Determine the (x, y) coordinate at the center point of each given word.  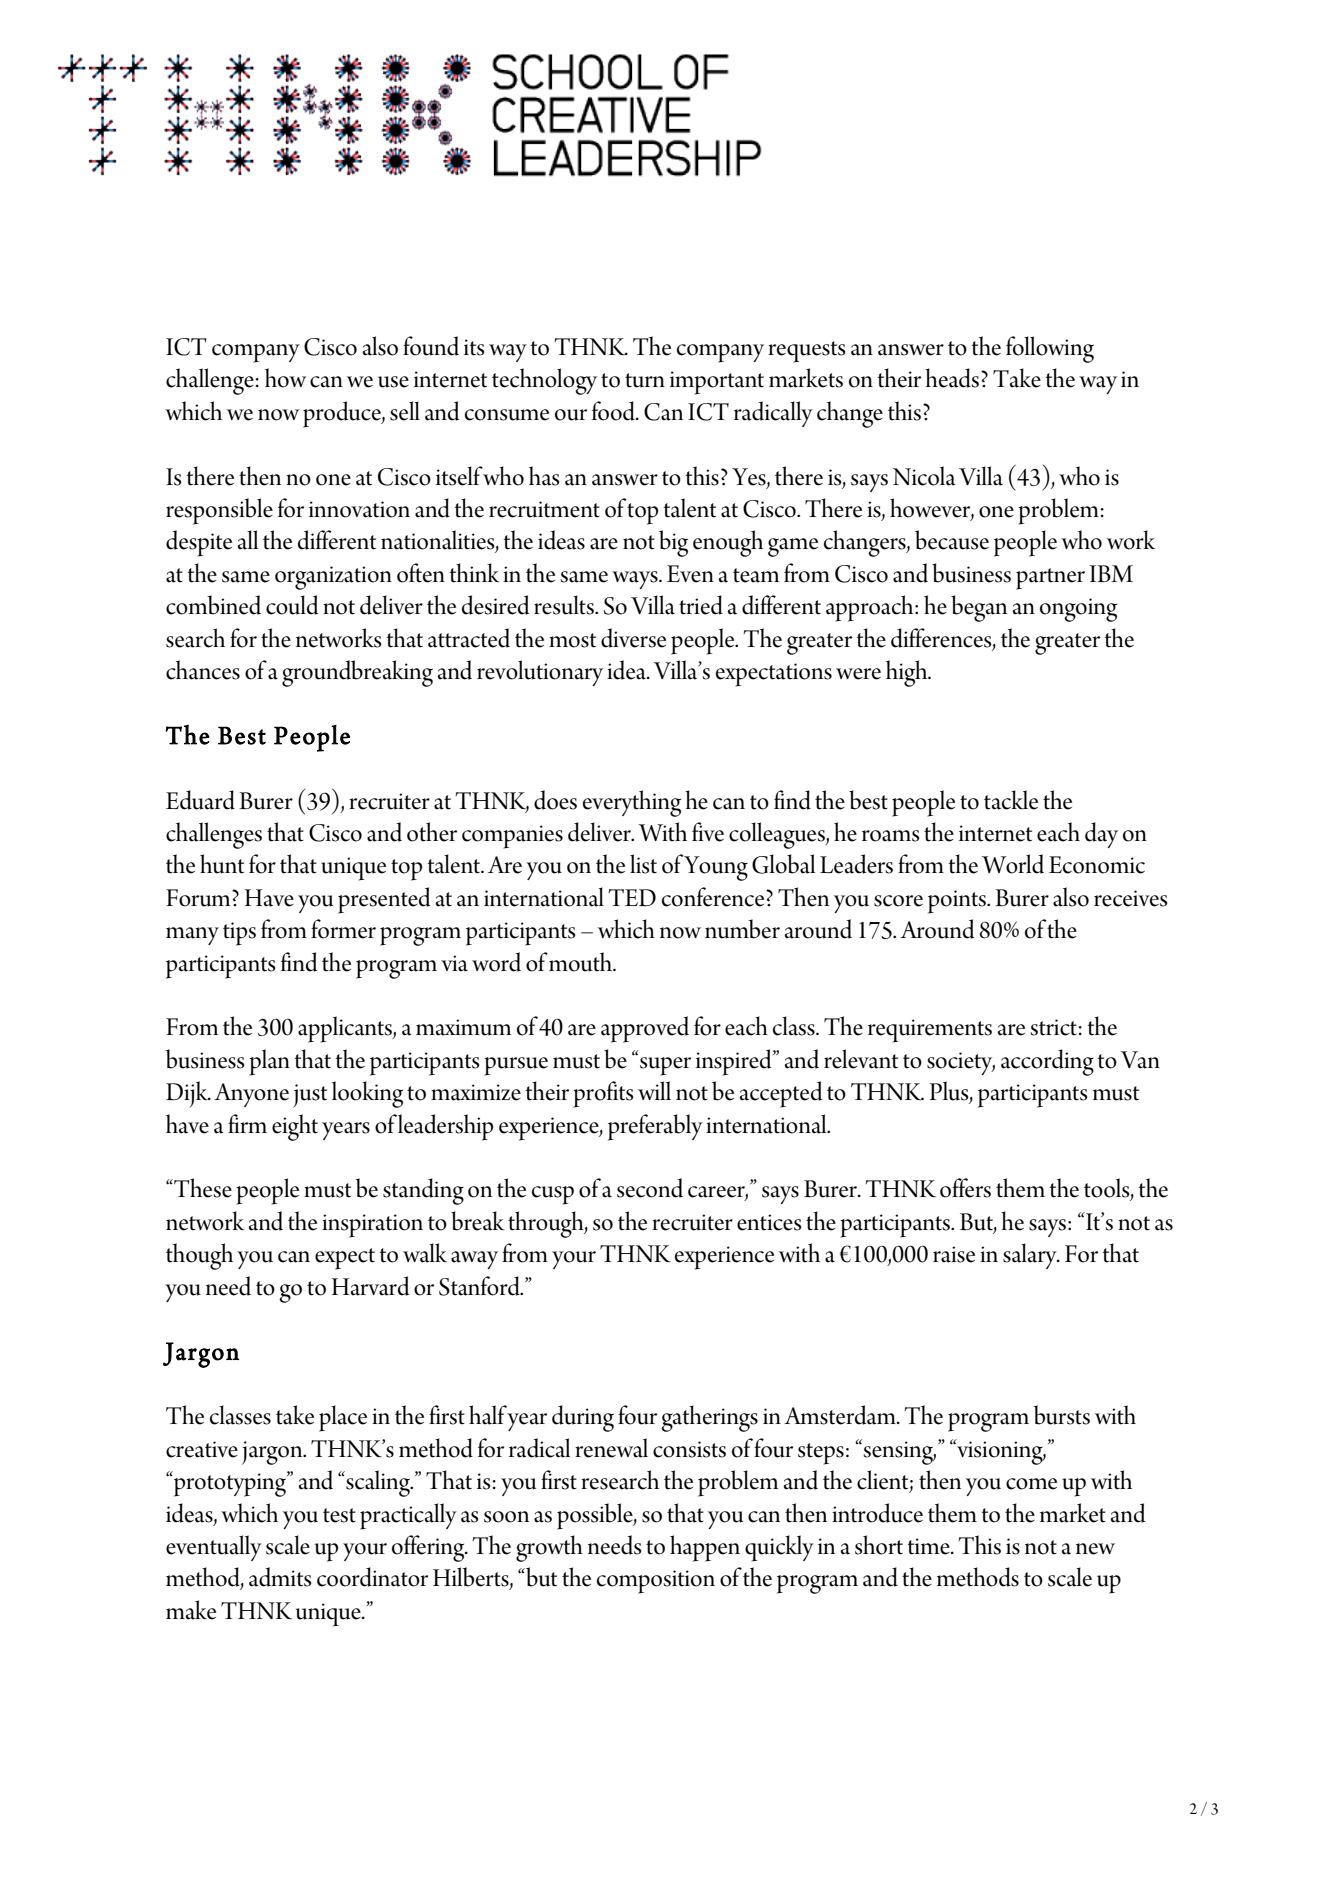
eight (295, 1127)
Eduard (200, 800)
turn (645, 380)
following (1050, 349)
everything (632, 803)
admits (280, 1577)
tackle (1011, 800)
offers (965, 1188)
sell (405, 411)
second (650, 1188)
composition (656, 1582)
